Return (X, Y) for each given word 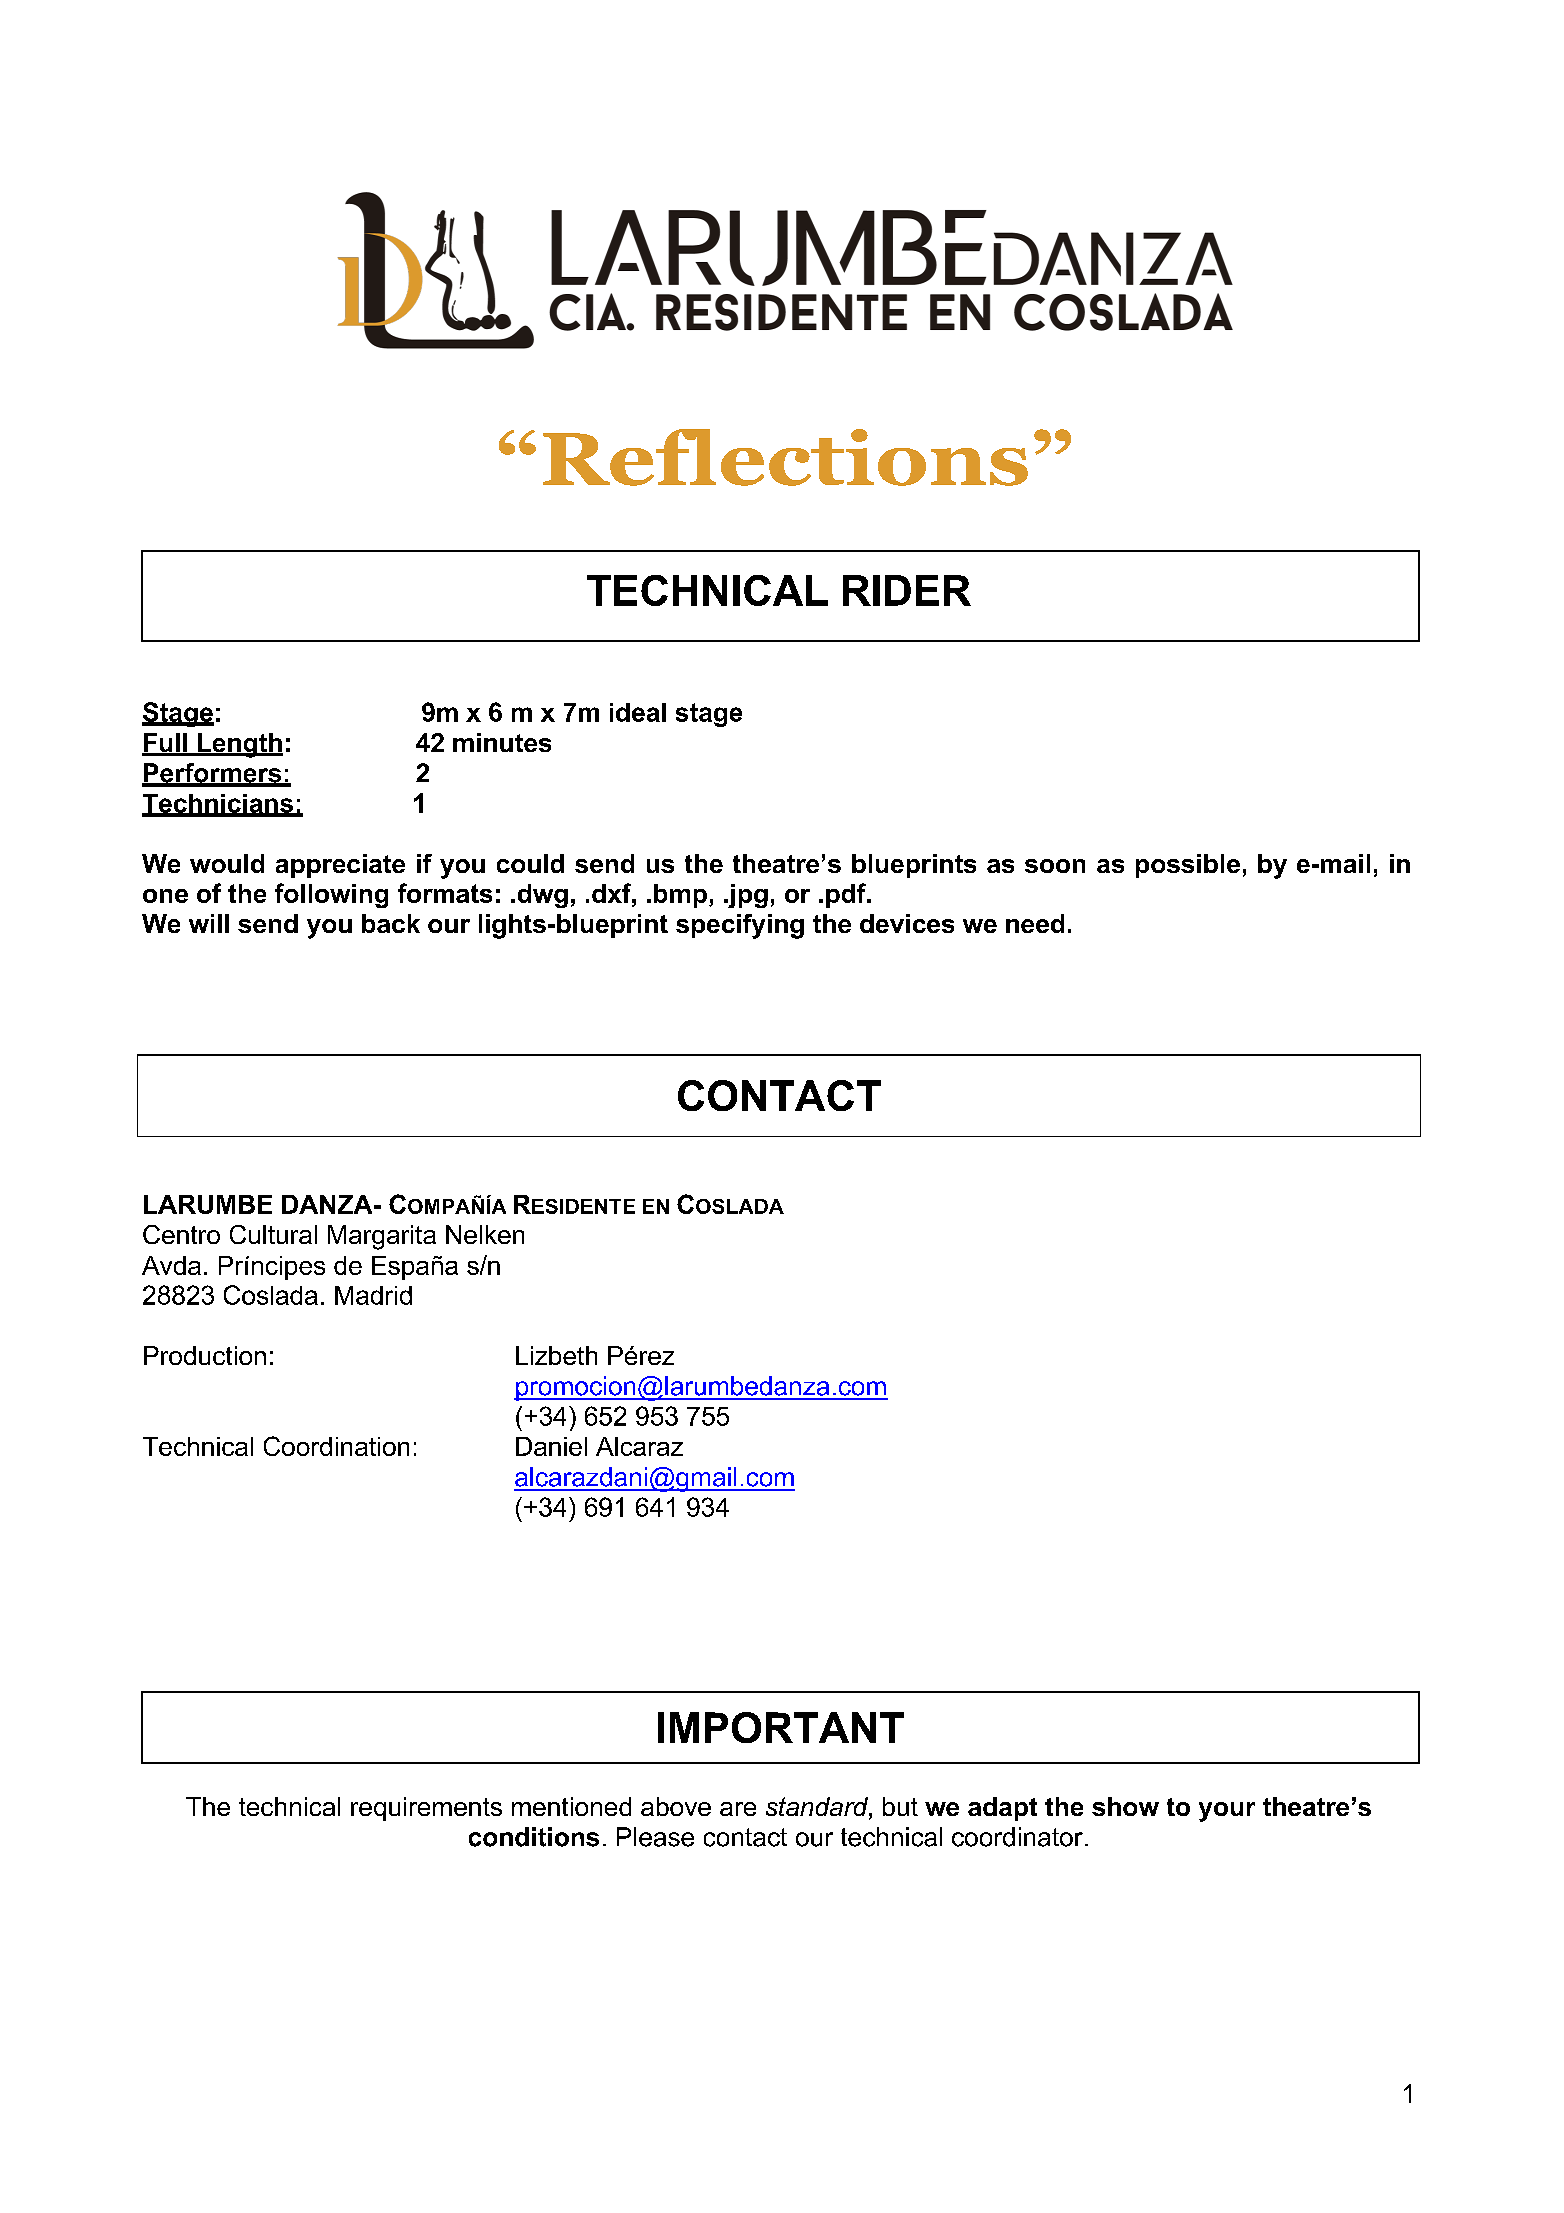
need (1035, 923)
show (1125, 1806)
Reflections (785, 457)
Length (239, 745)
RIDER (907, 590)
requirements (426, 1809)
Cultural (273, 1234)
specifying (740, 926)
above (676, 1806)
